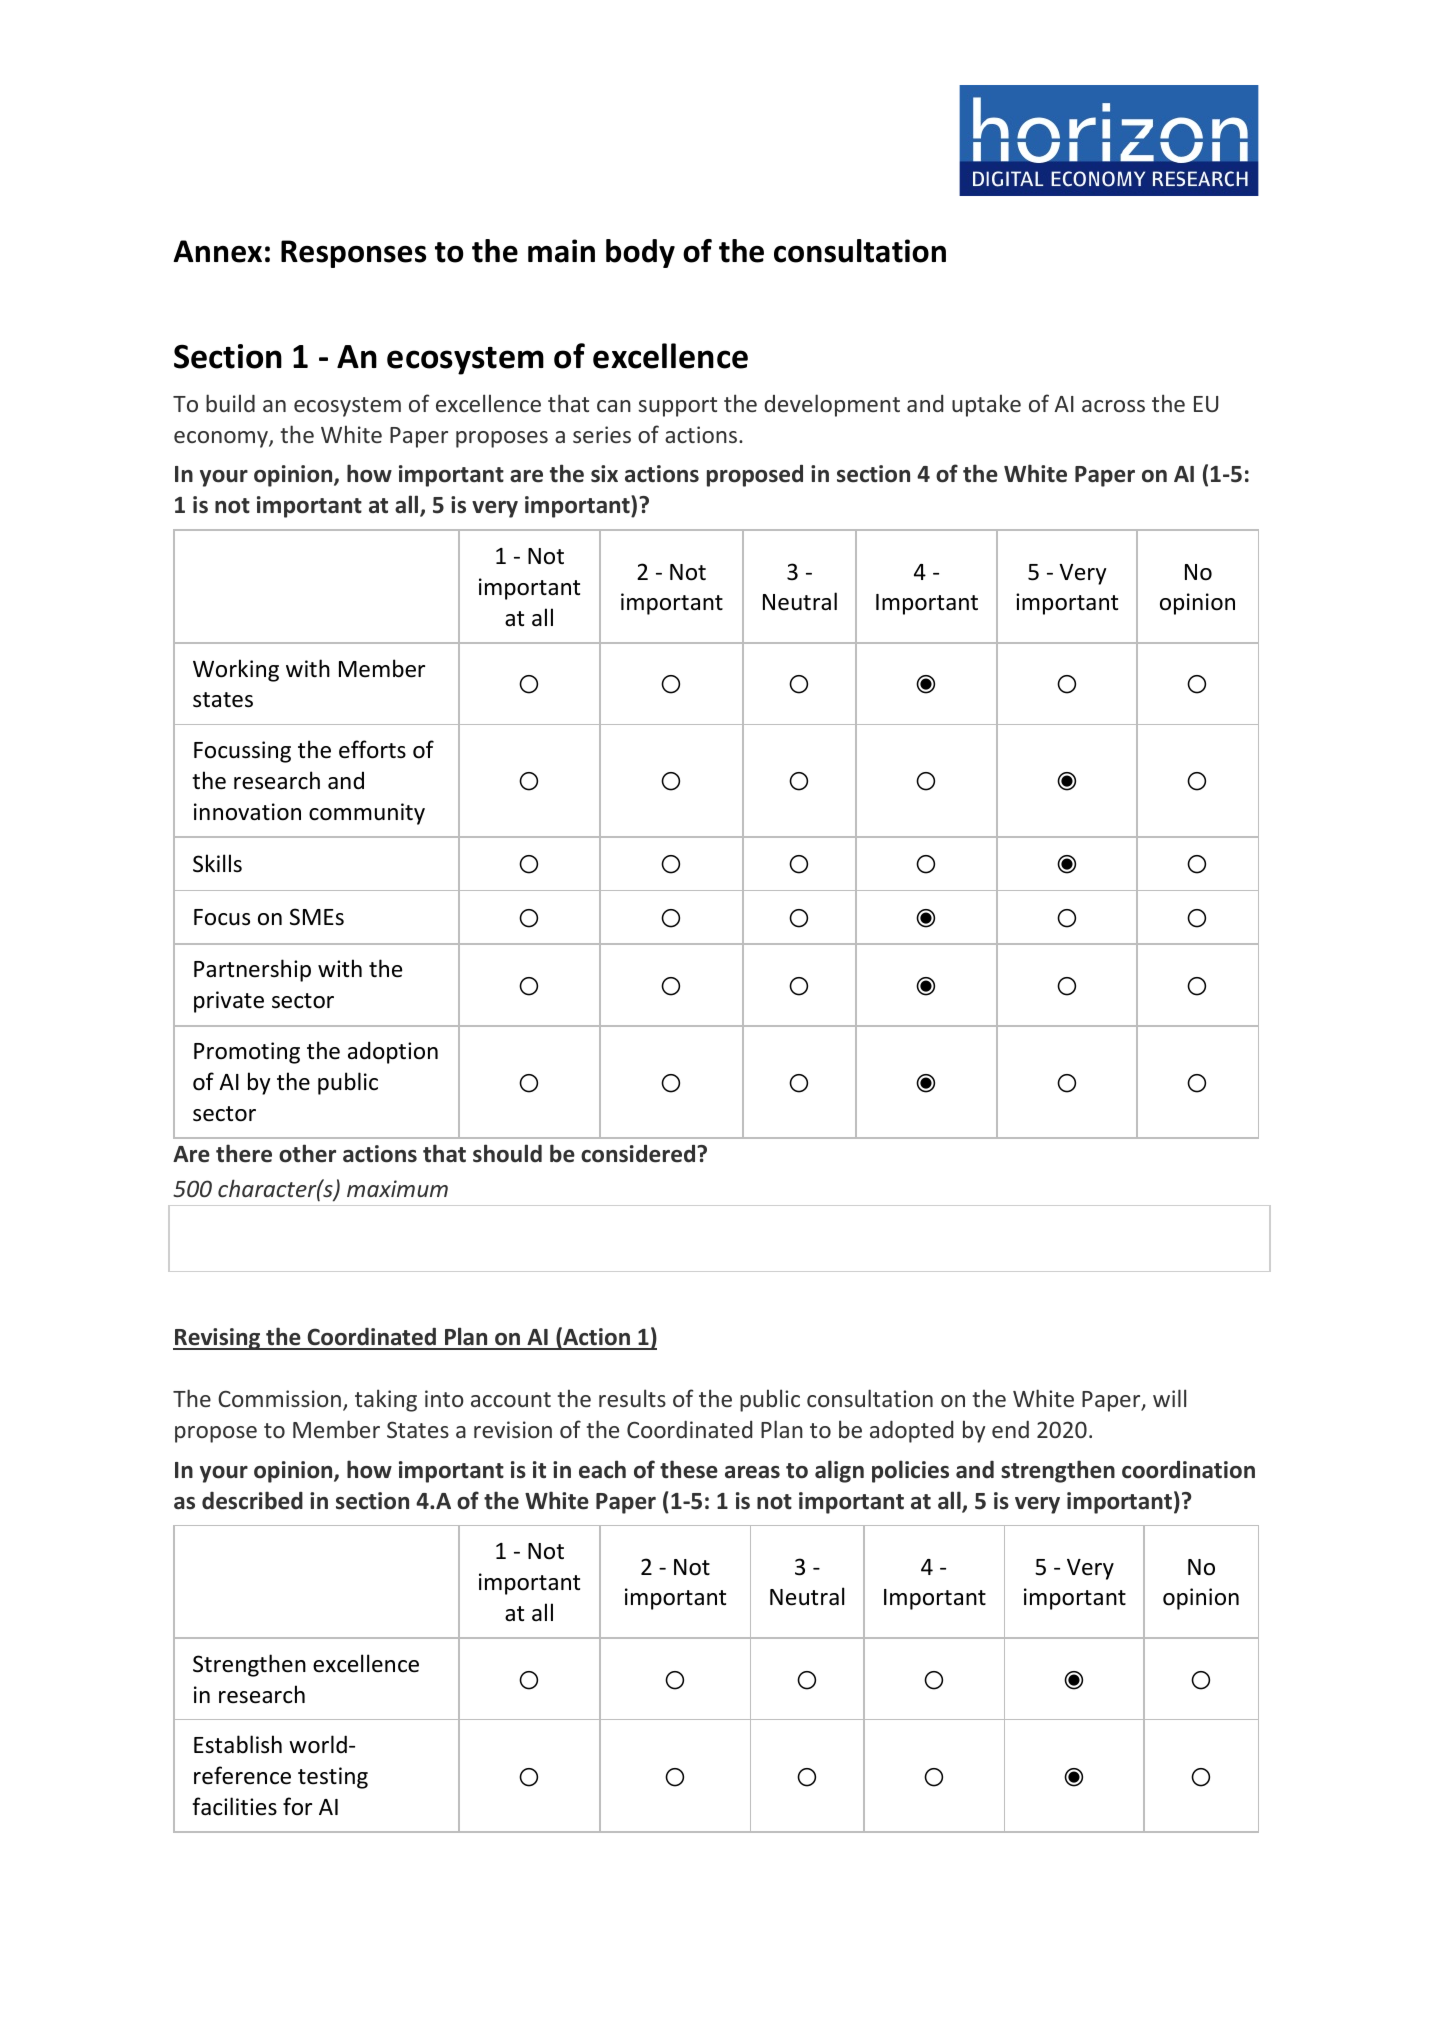 This screenshot has width=1433, height=2025. Describe the element at coordinates (353, 254) in the screenshot. I see `Responses` at that location.
